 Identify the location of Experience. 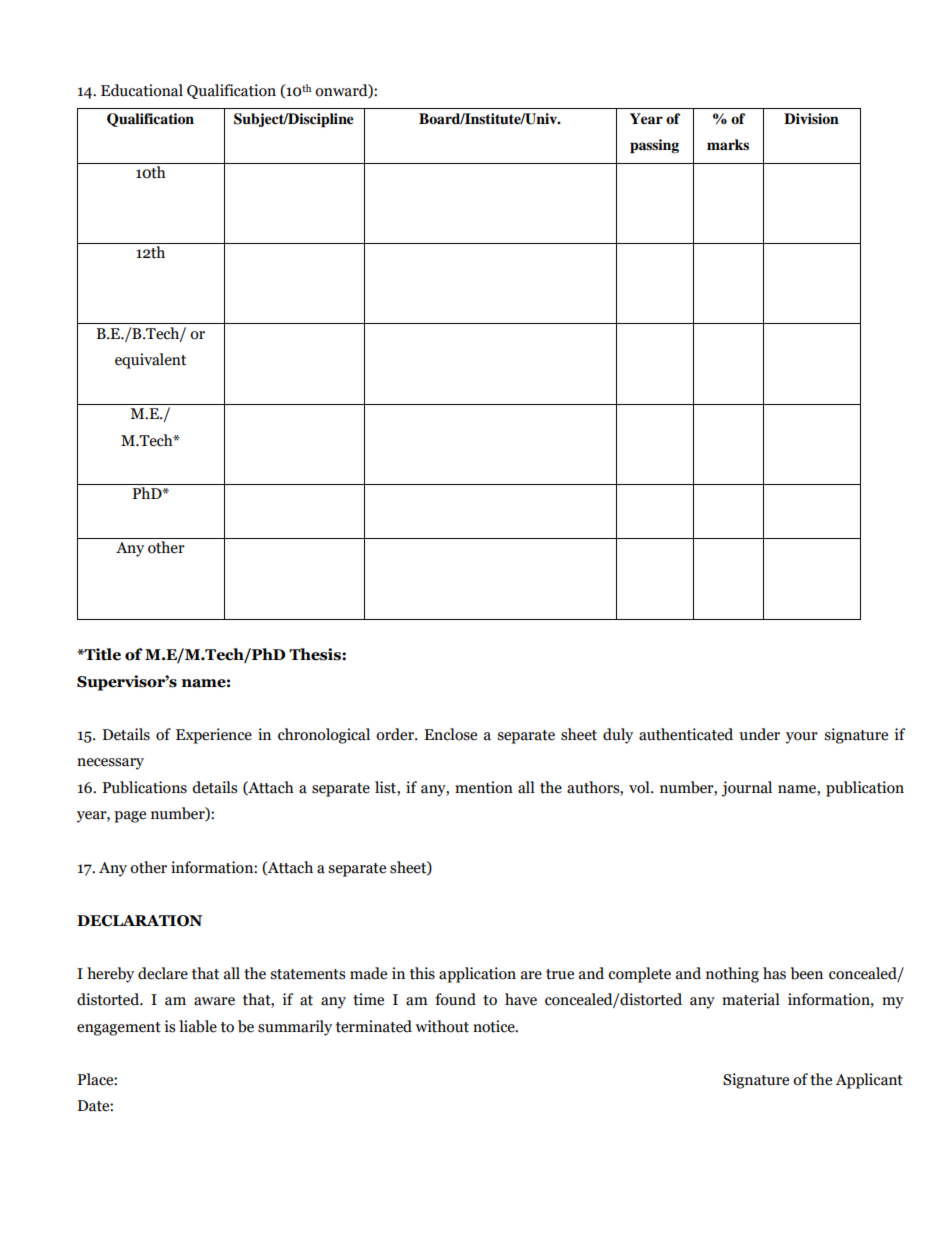
(214, 736).
